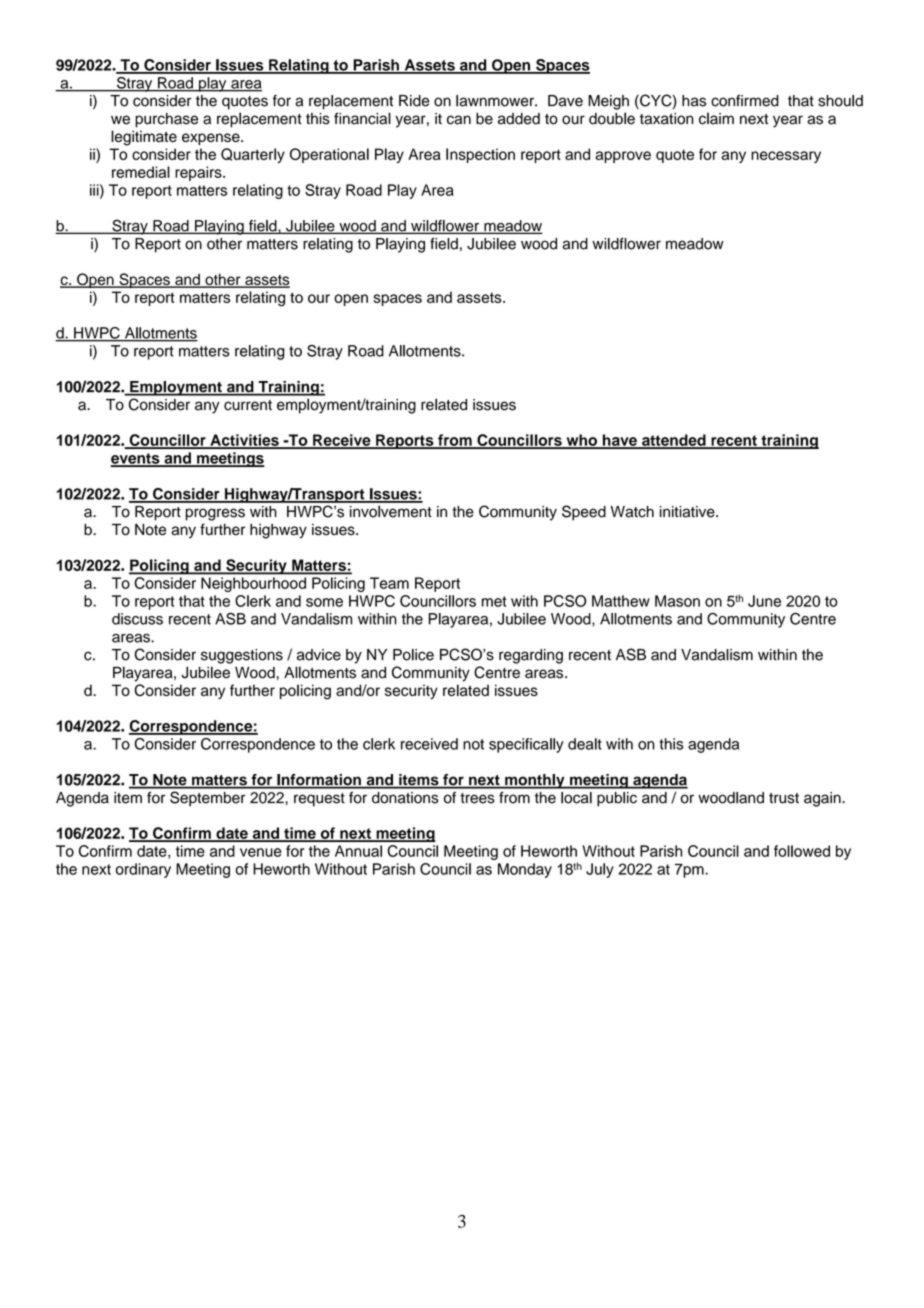 Image resolution: width=924 pixels, height=1308 pixels. I want to click on can, so click(459, 120).
